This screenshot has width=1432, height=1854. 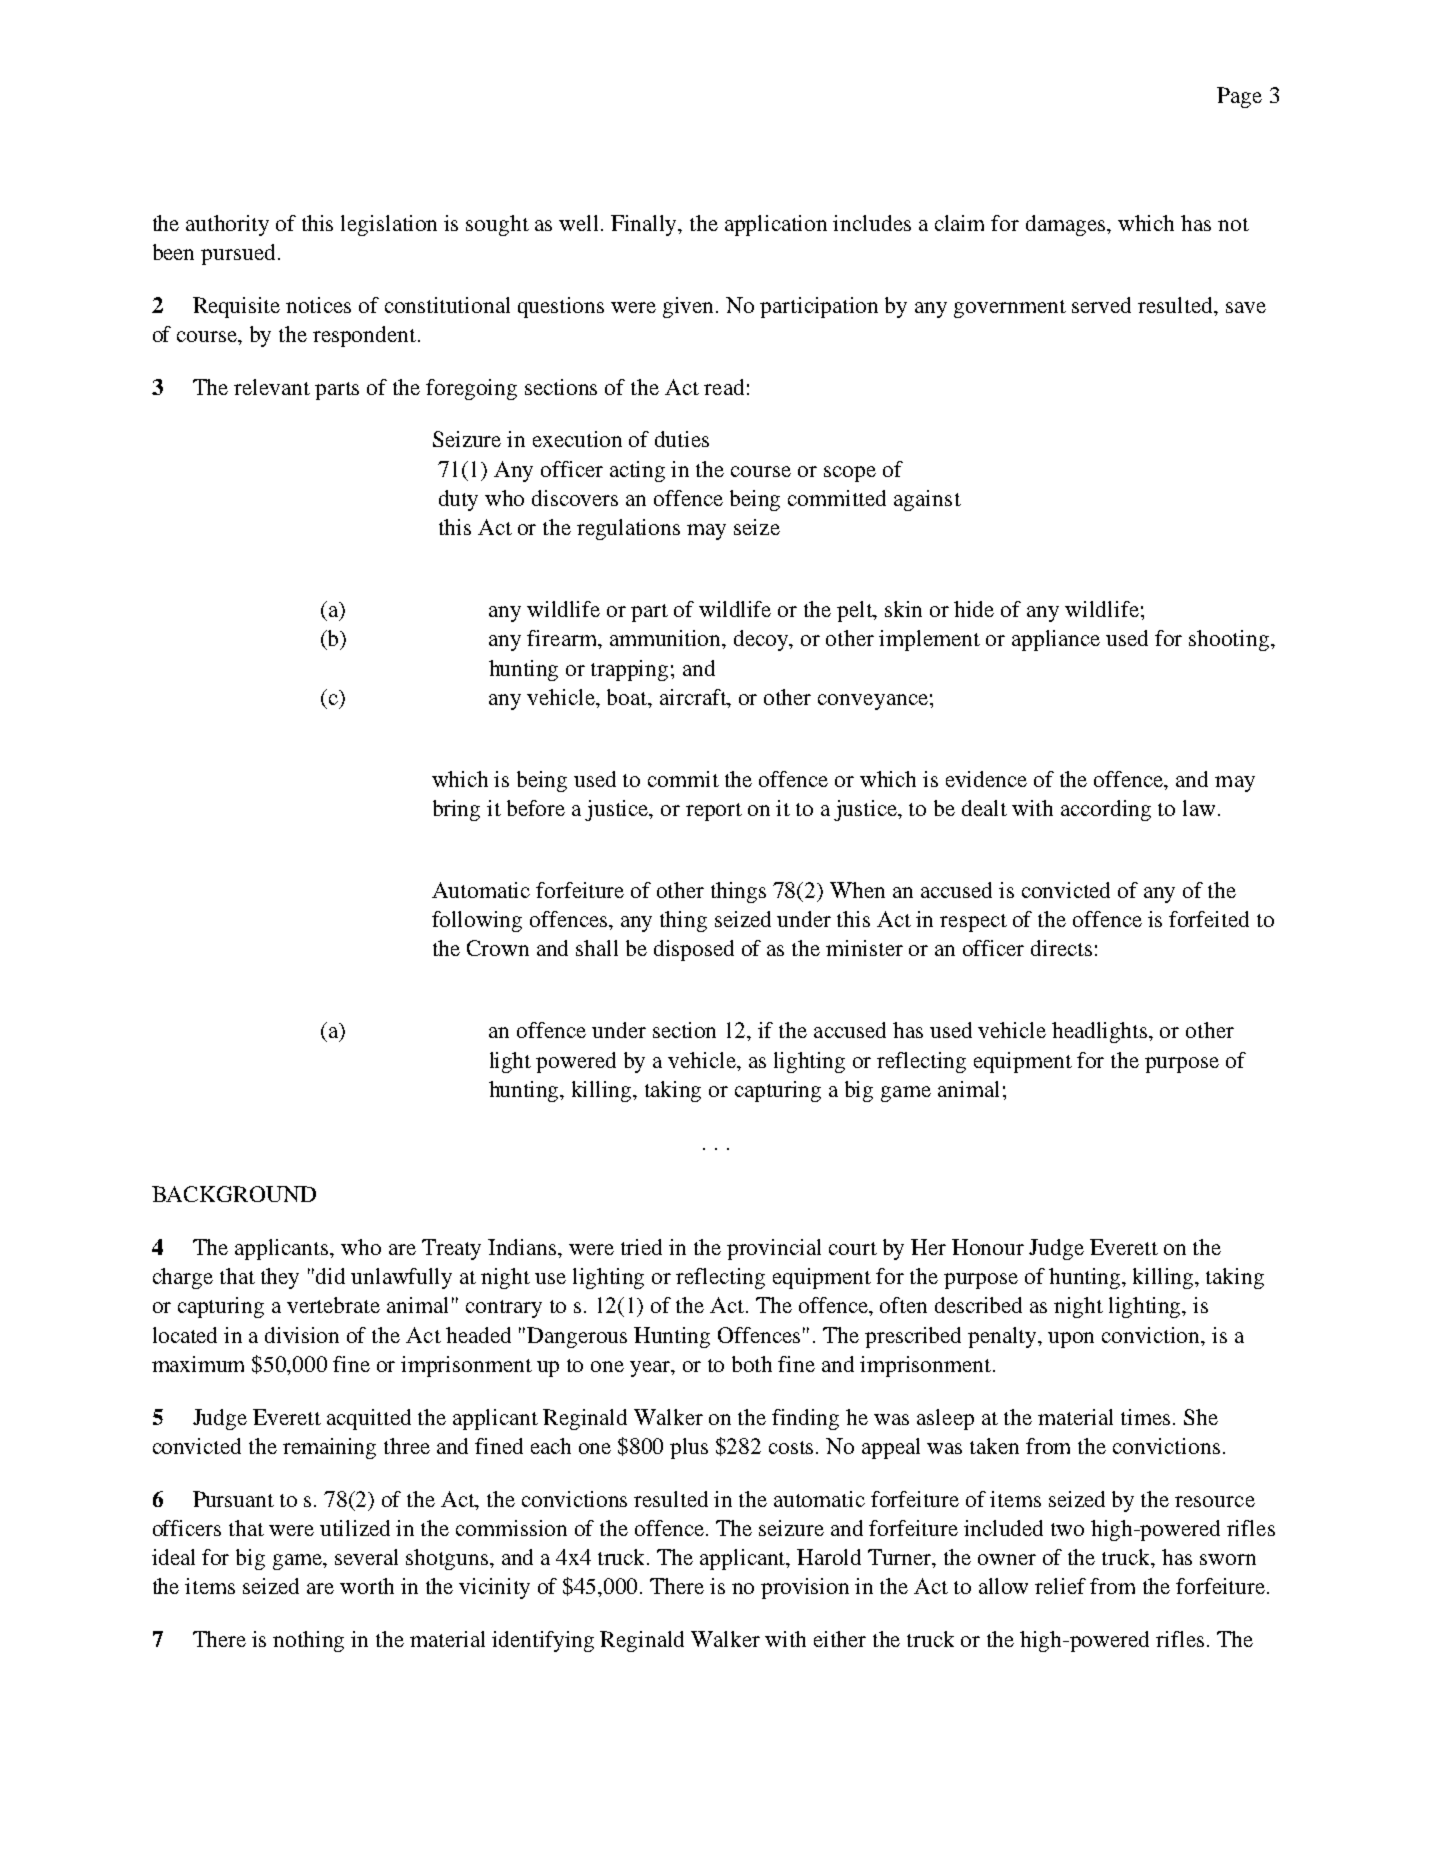 I want to click on according, so click(x=1106, y=810).
